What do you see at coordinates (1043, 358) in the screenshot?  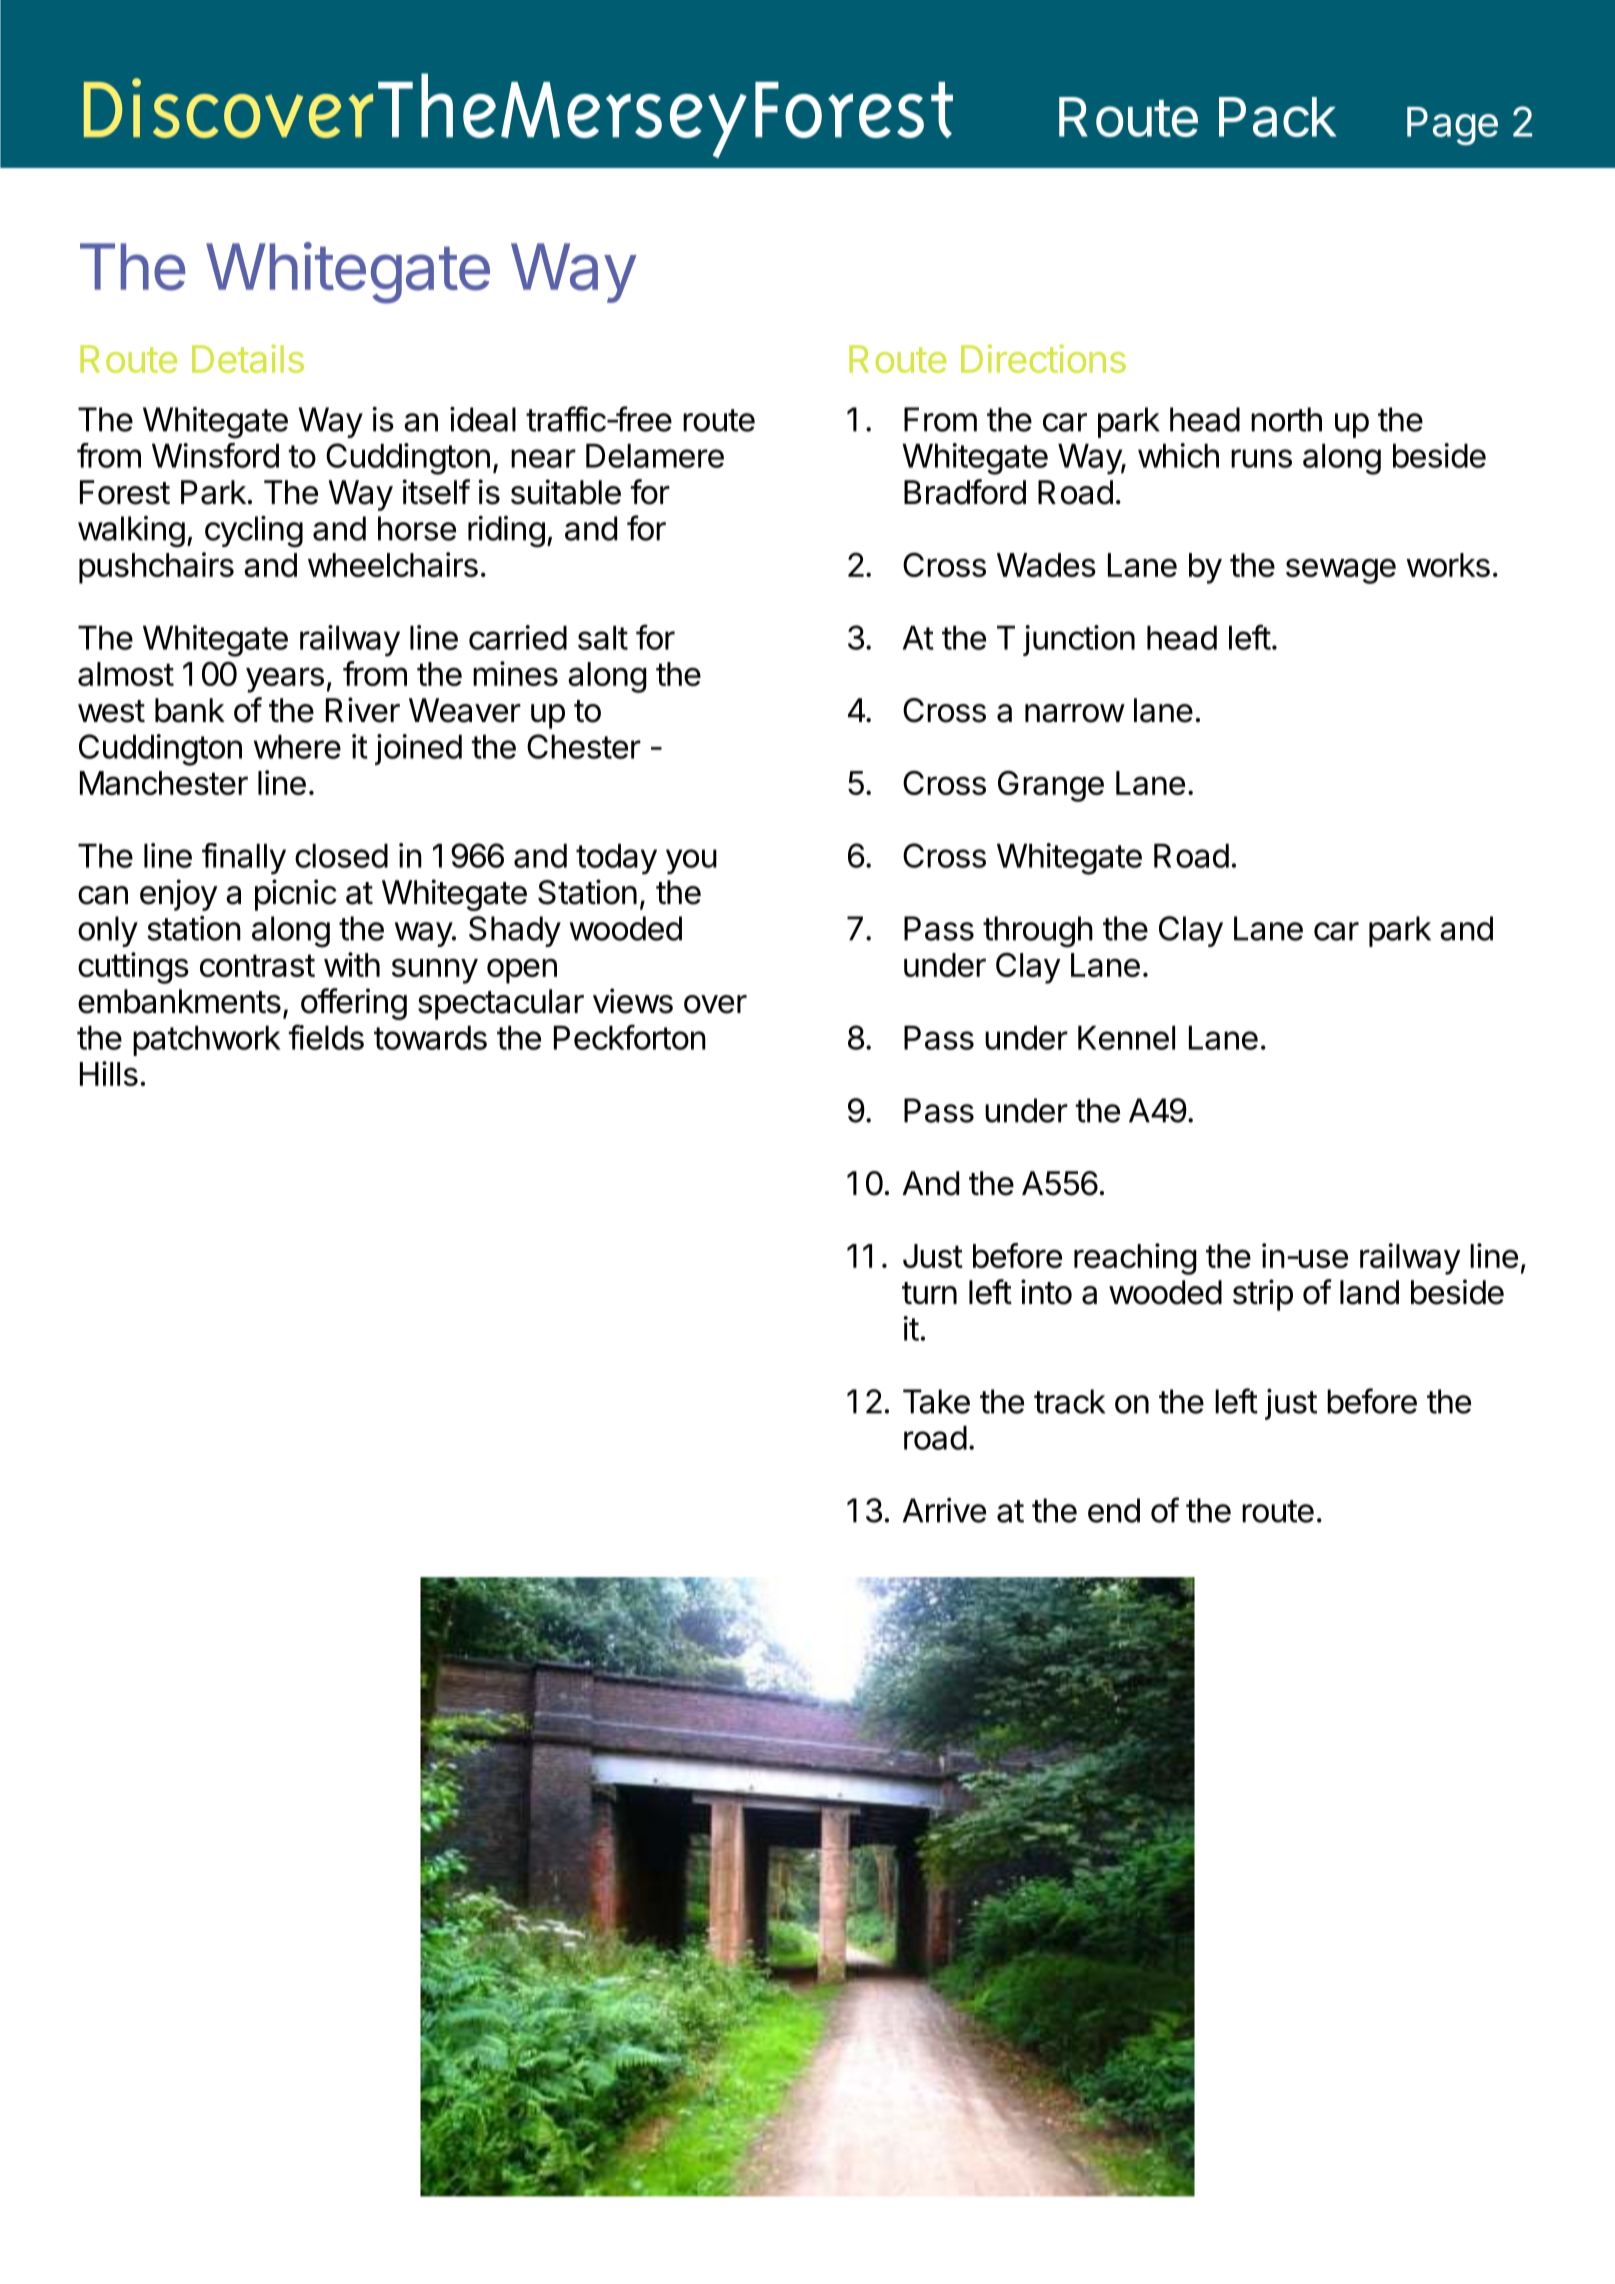 I see `Directions` at bounding box center [1043, 358].
